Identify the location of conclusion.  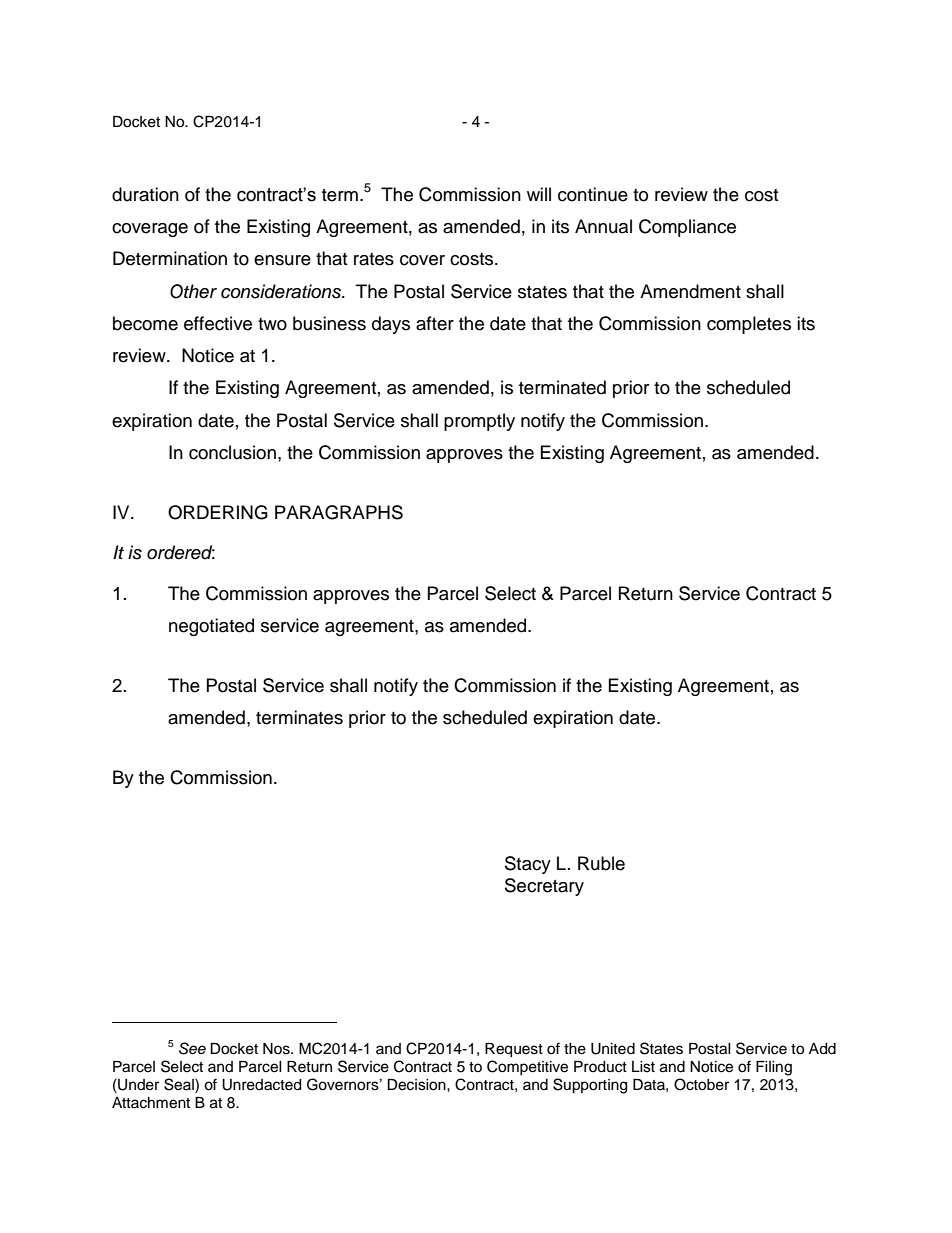
(232, 452).
